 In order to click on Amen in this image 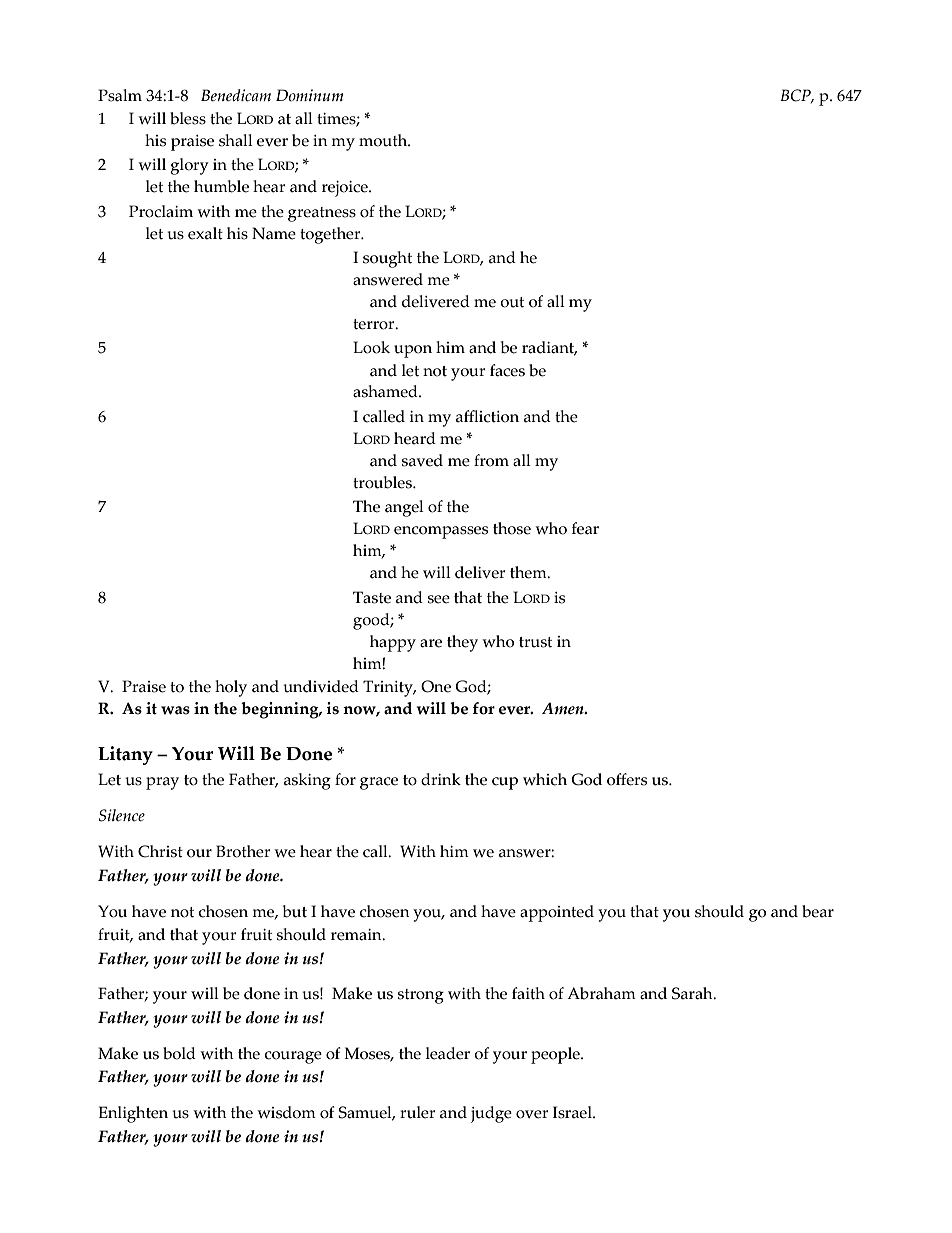, I will do `click(564, 708)`.
